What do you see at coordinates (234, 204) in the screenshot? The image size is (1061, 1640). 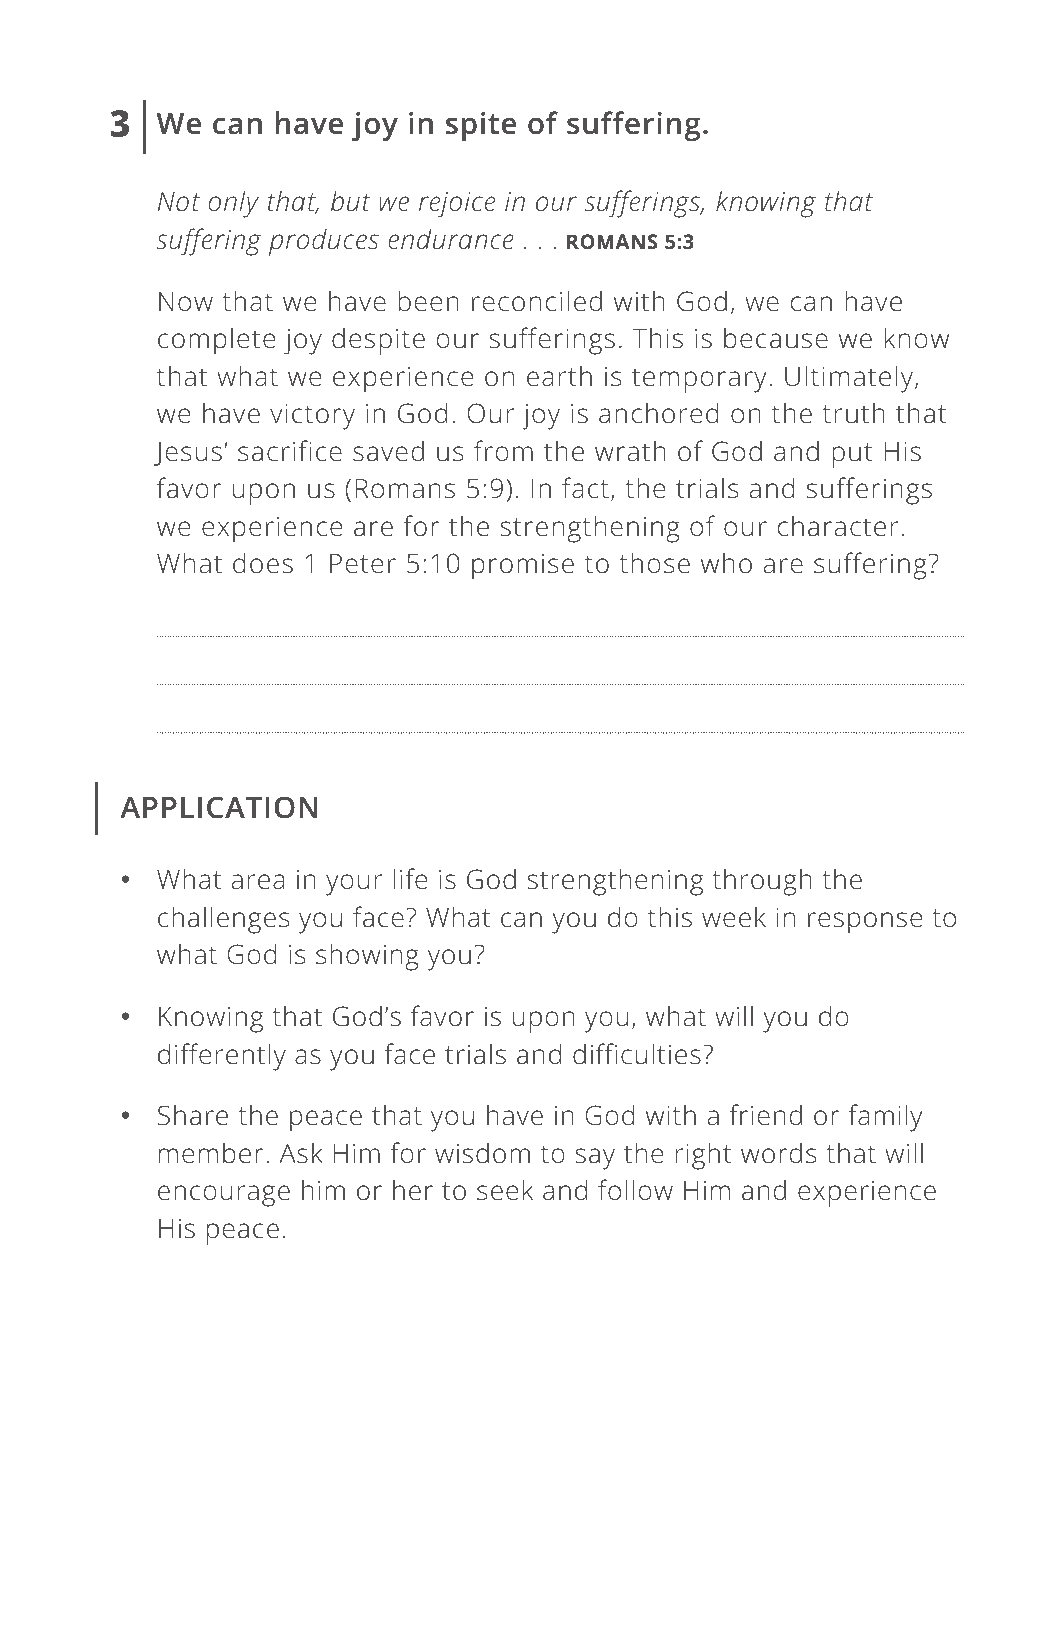 I see `only` at bounding box center [234, 204].
